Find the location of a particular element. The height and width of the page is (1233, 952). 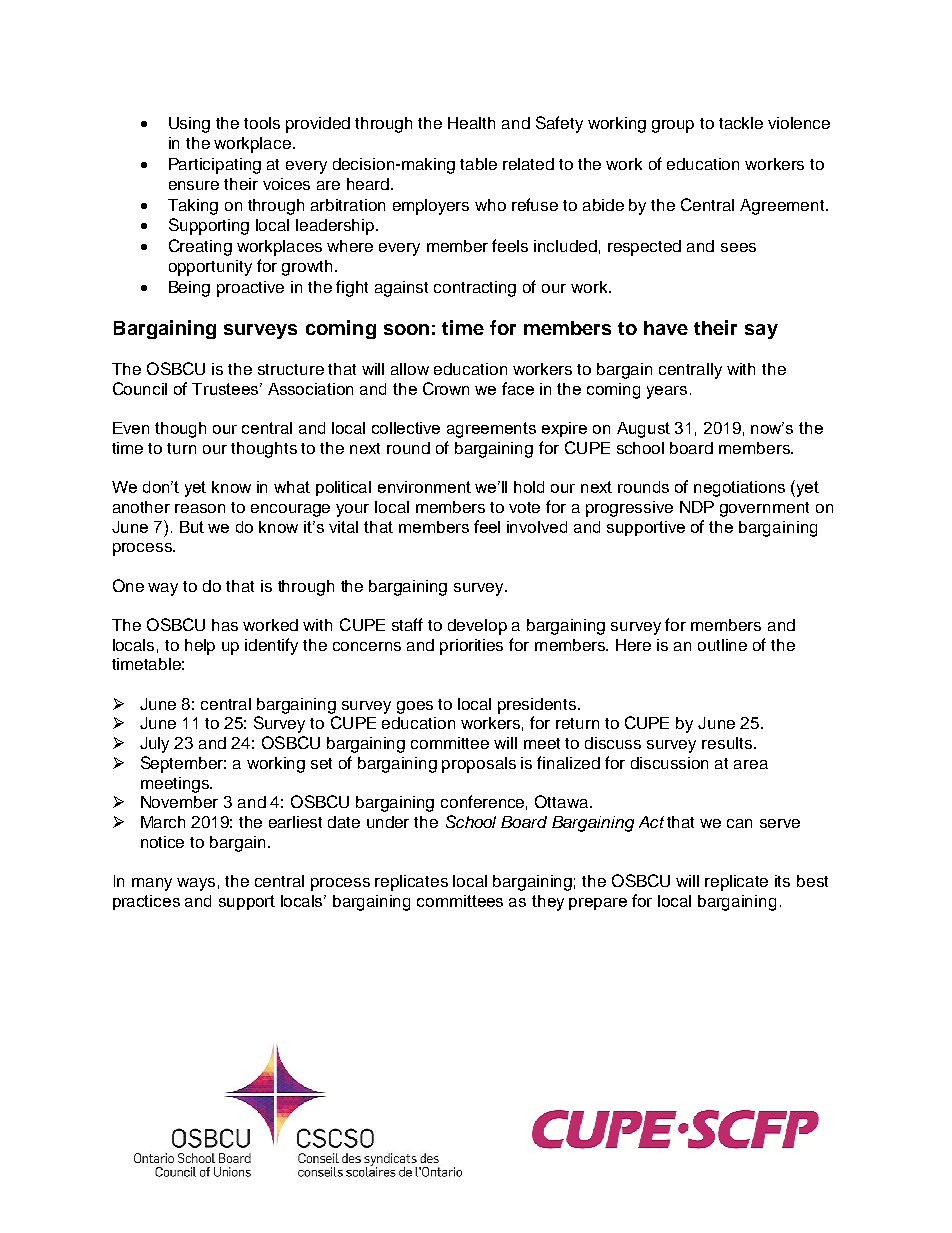

help is located at coordinates (200, 647).
